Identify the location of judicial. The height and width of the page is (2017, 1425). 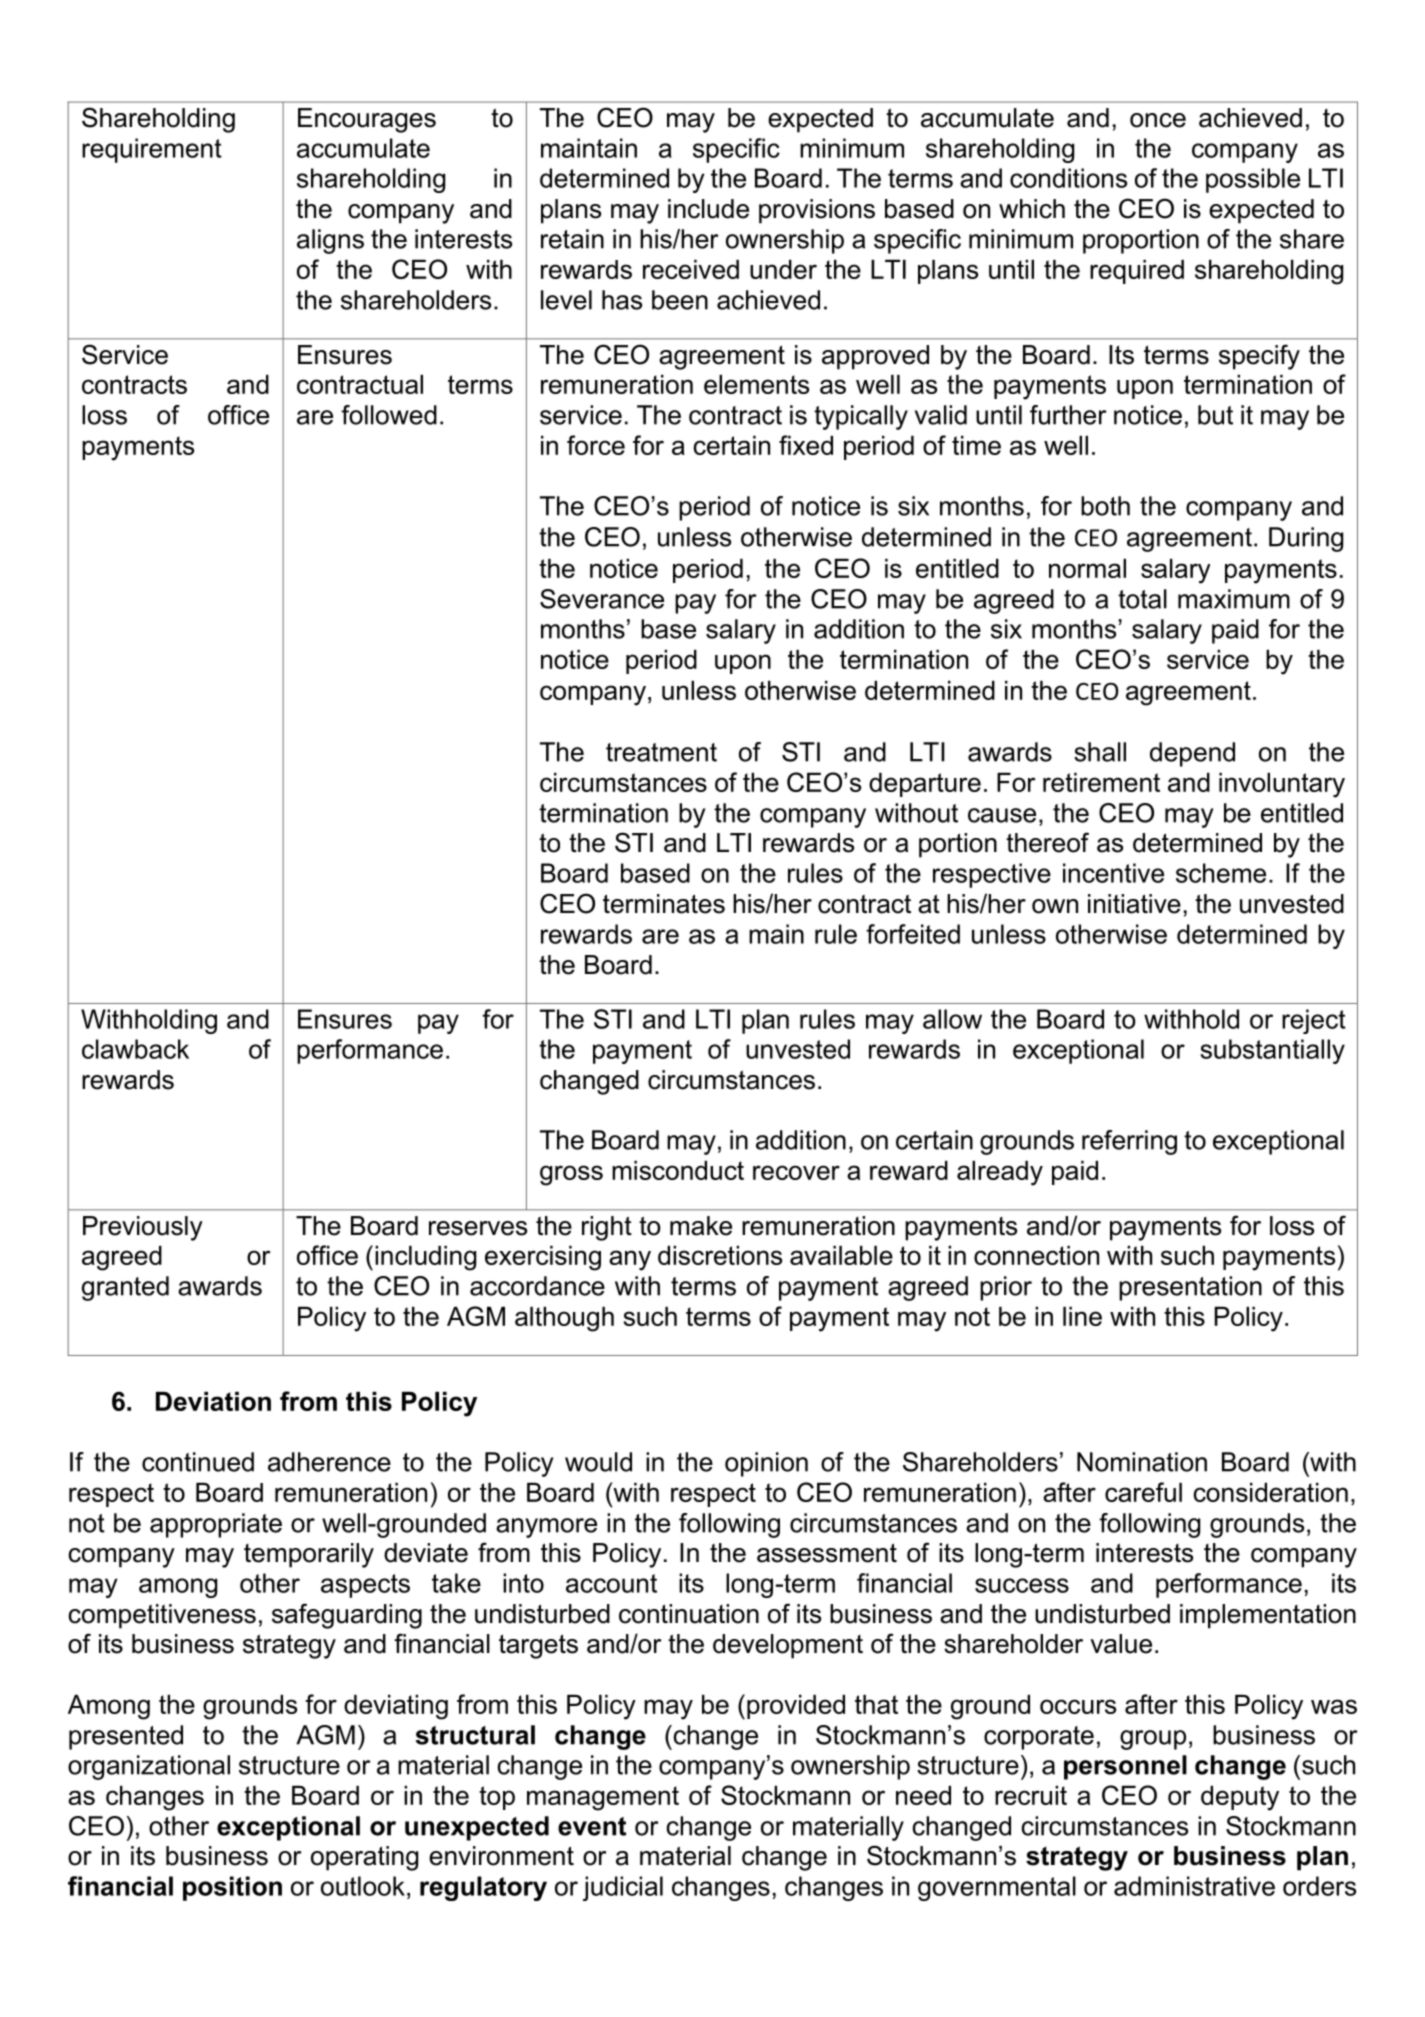
(623, 1888).
